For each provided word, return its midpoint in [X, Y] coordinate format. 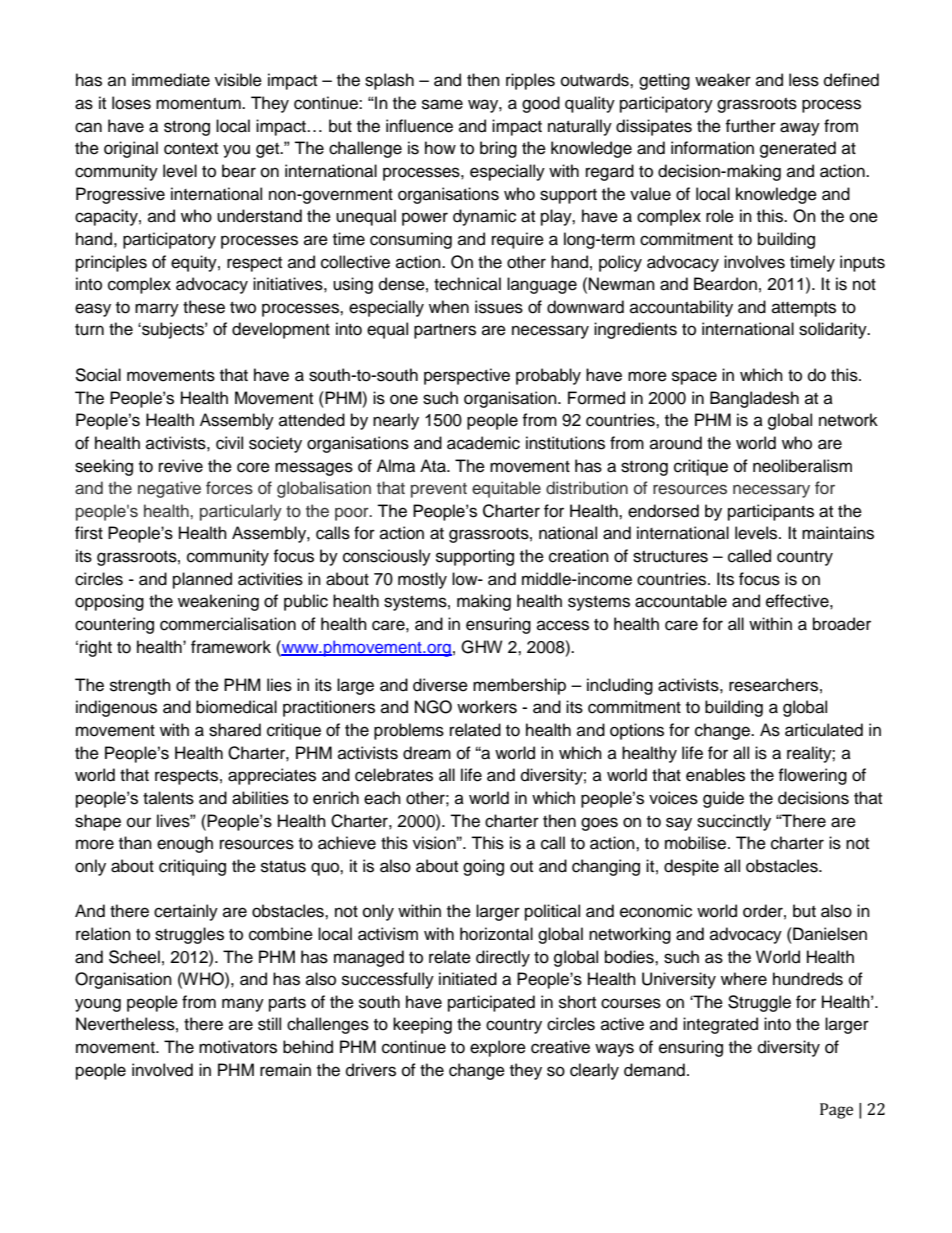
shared [235, 730]
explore [498, 1048]
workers [487, 707]
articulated [824, 730]
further [750, 126]
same [442, 104]
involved [162, 1070]
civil [229, 443]
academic [483, 443]
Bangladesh [754, 399]
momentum [199, 104]
